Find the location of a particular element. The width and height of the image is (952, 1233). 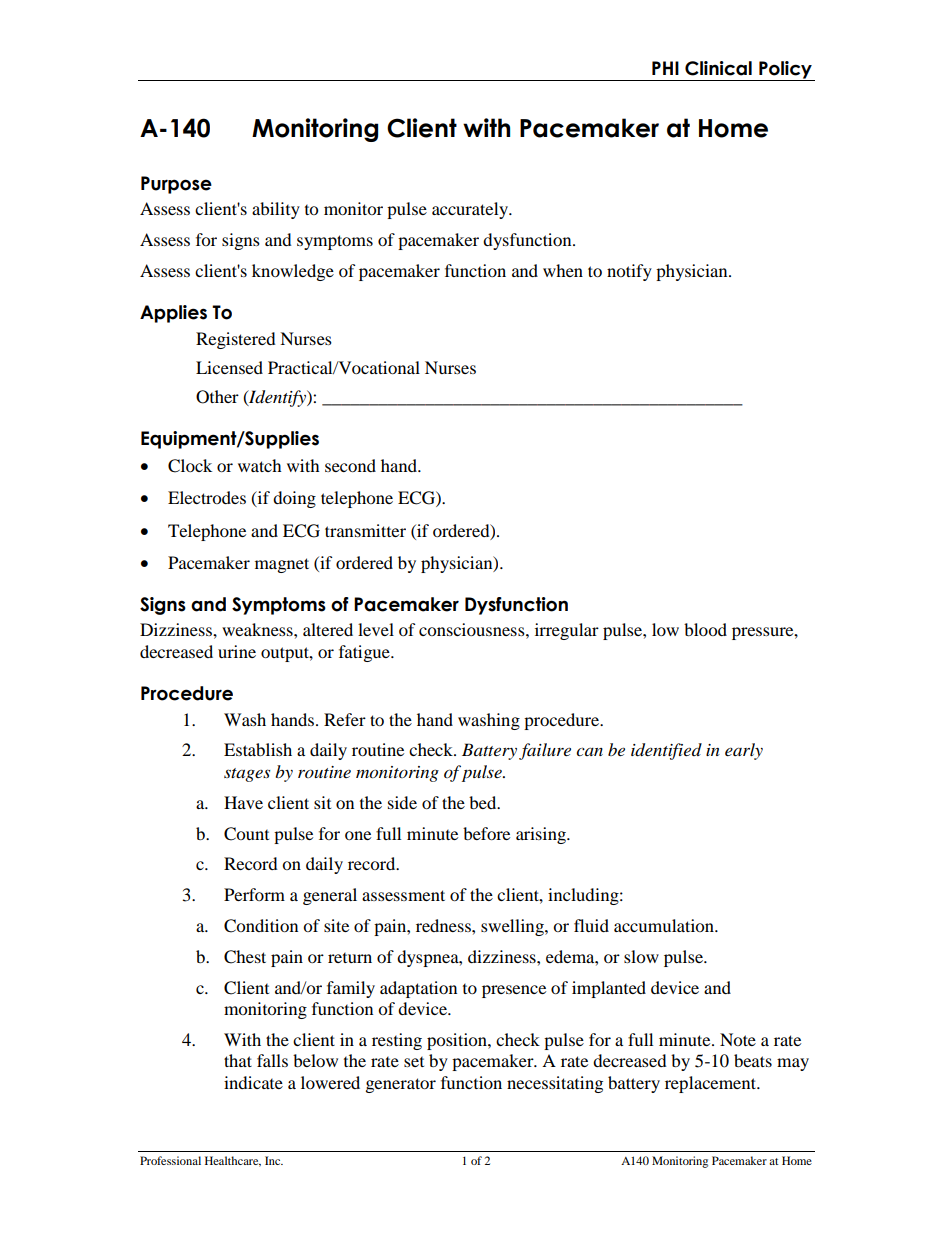

indicate is located at coordinates (253, 1082).
